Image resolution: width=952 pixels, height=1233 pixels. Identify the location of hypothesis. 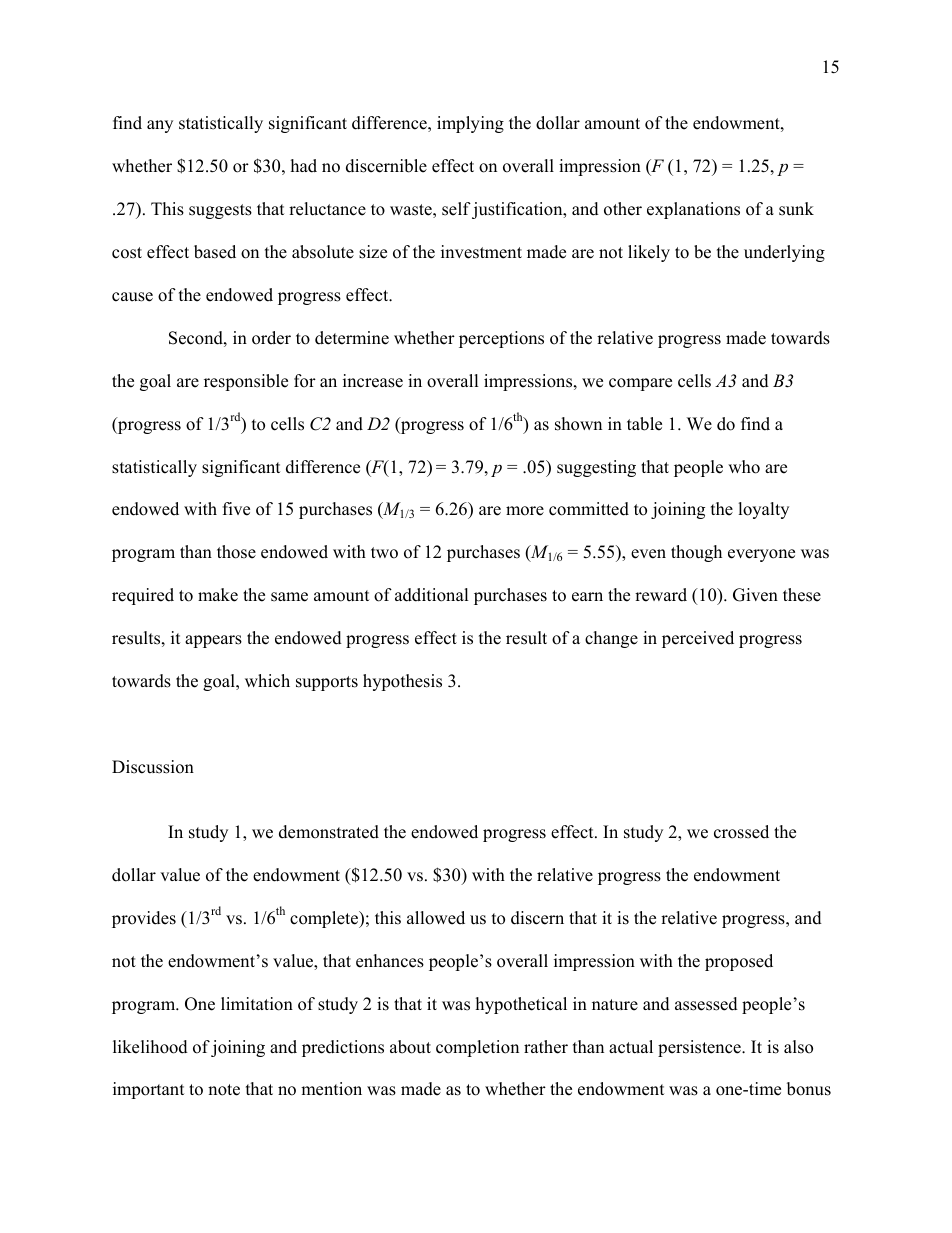
(402, 682).
